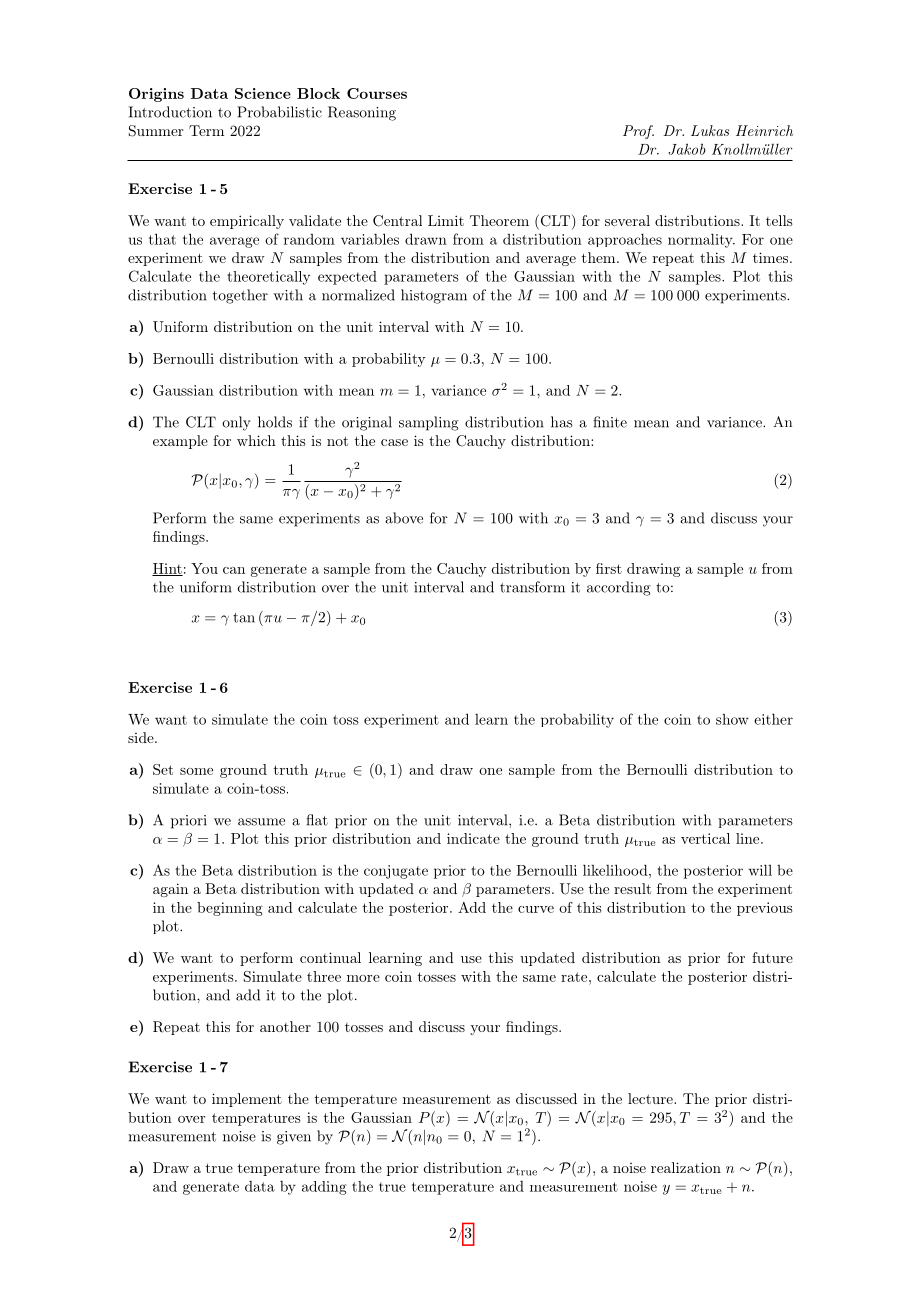 The image size is (924, 1308). What do you see at coordinates (429, 423) in the document?
I see `sampling` at bounding box center [429, 423].
